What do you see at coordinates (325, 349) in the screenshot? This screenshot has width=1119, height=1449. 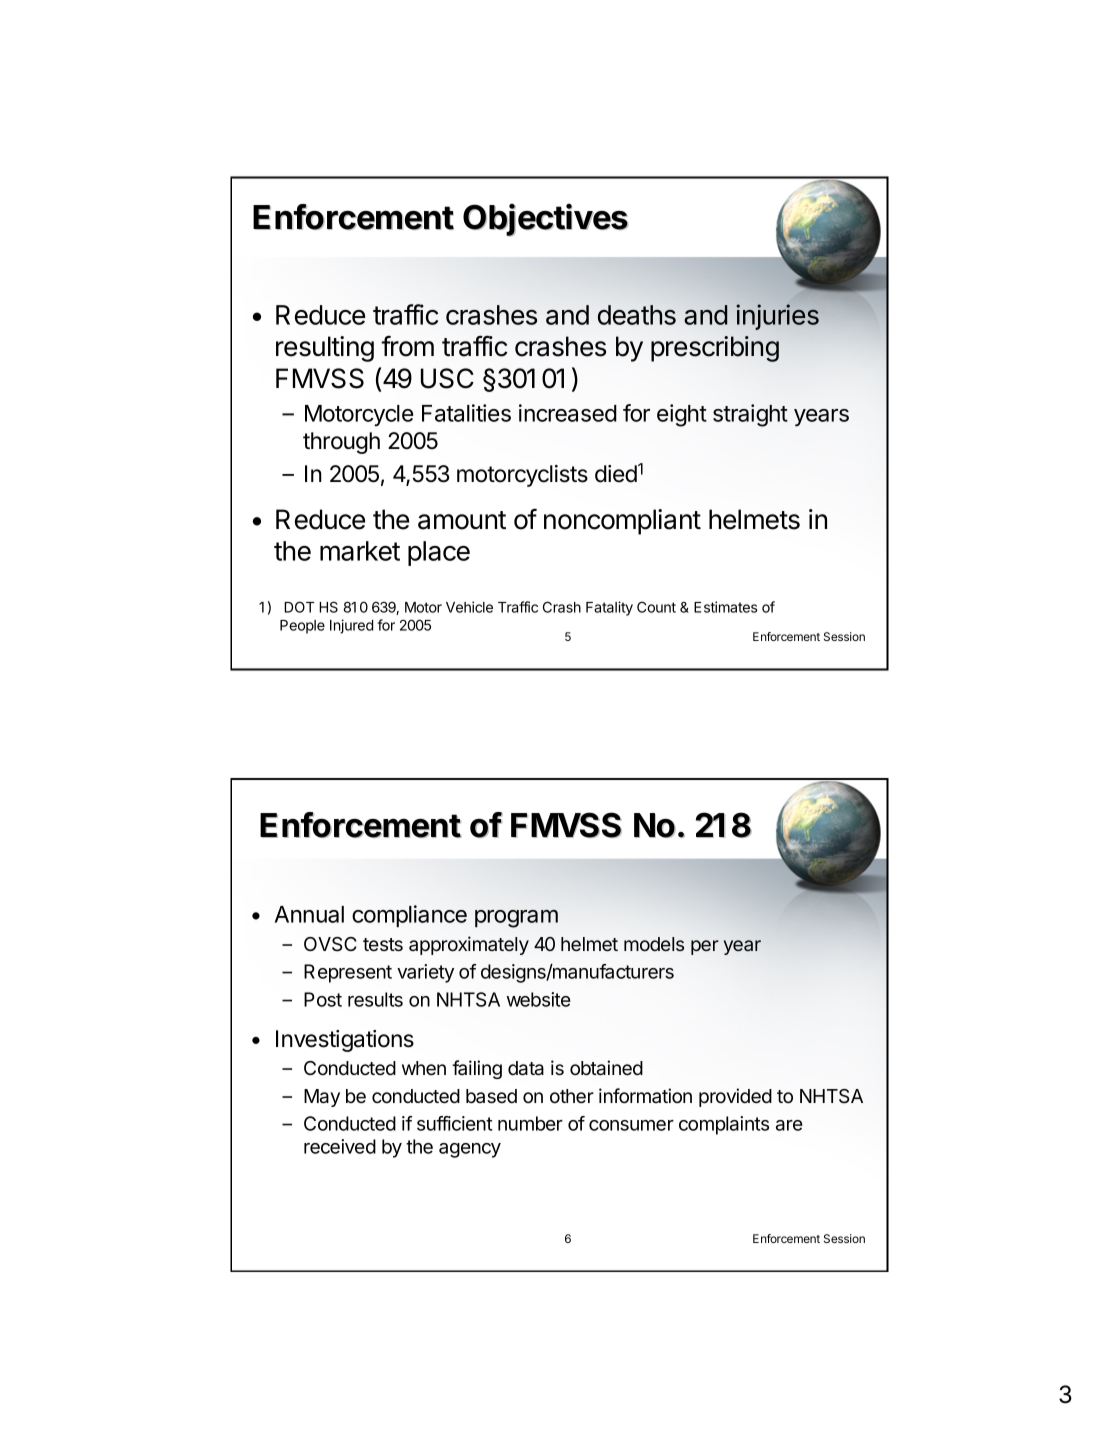 I see `resulting` at bounding box center [325, 349].
